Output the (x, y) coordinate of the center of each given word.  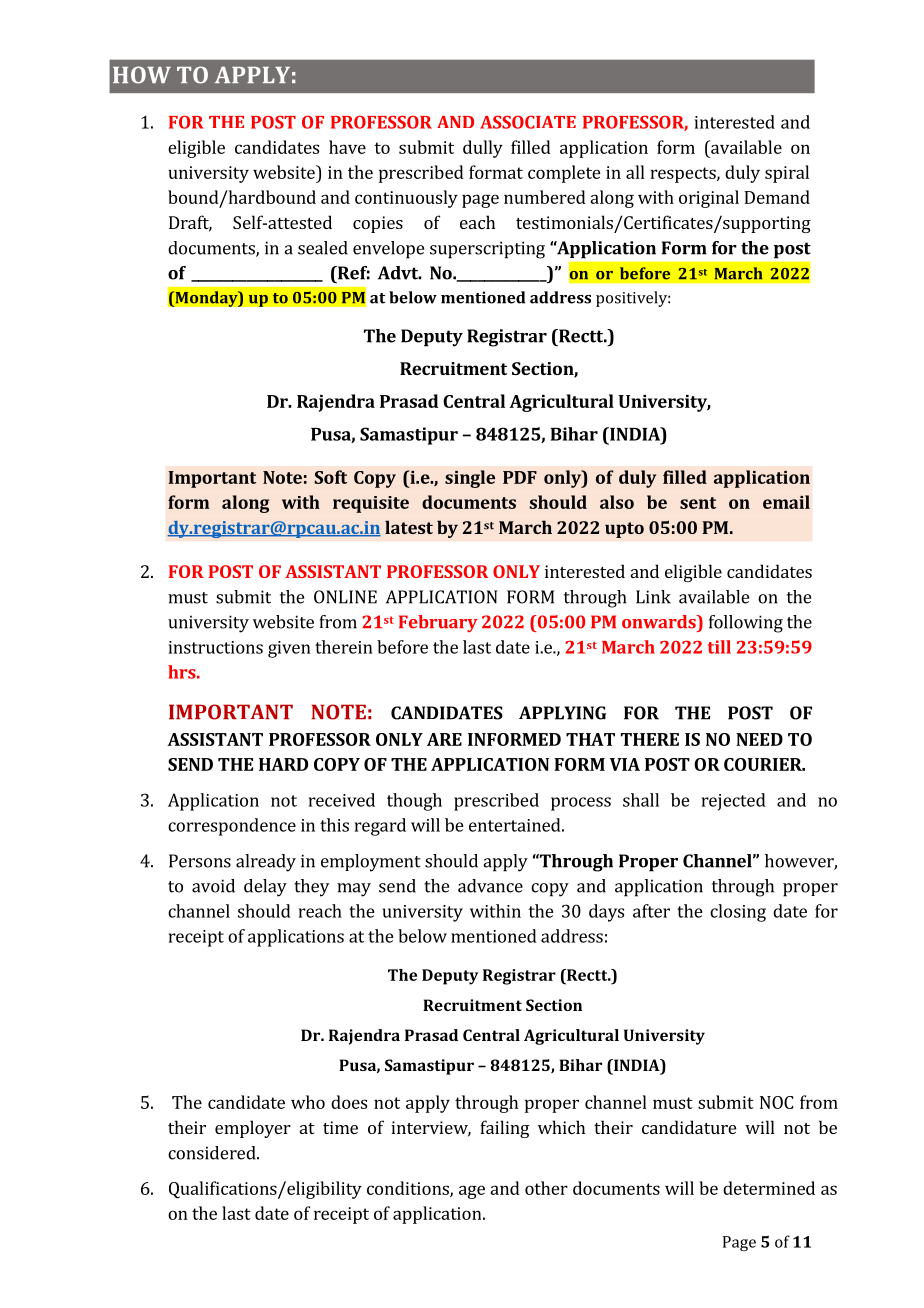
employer (253, 1129)
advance (490, 886)
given (289, 649)
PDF (520, 477)
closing (738, 913)
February (438, 623)
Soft (330, 477)
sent (698, 503)
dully (483, 149)
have (347, 147)
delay (265, 888)
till (719, 647)
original (709, 199)
